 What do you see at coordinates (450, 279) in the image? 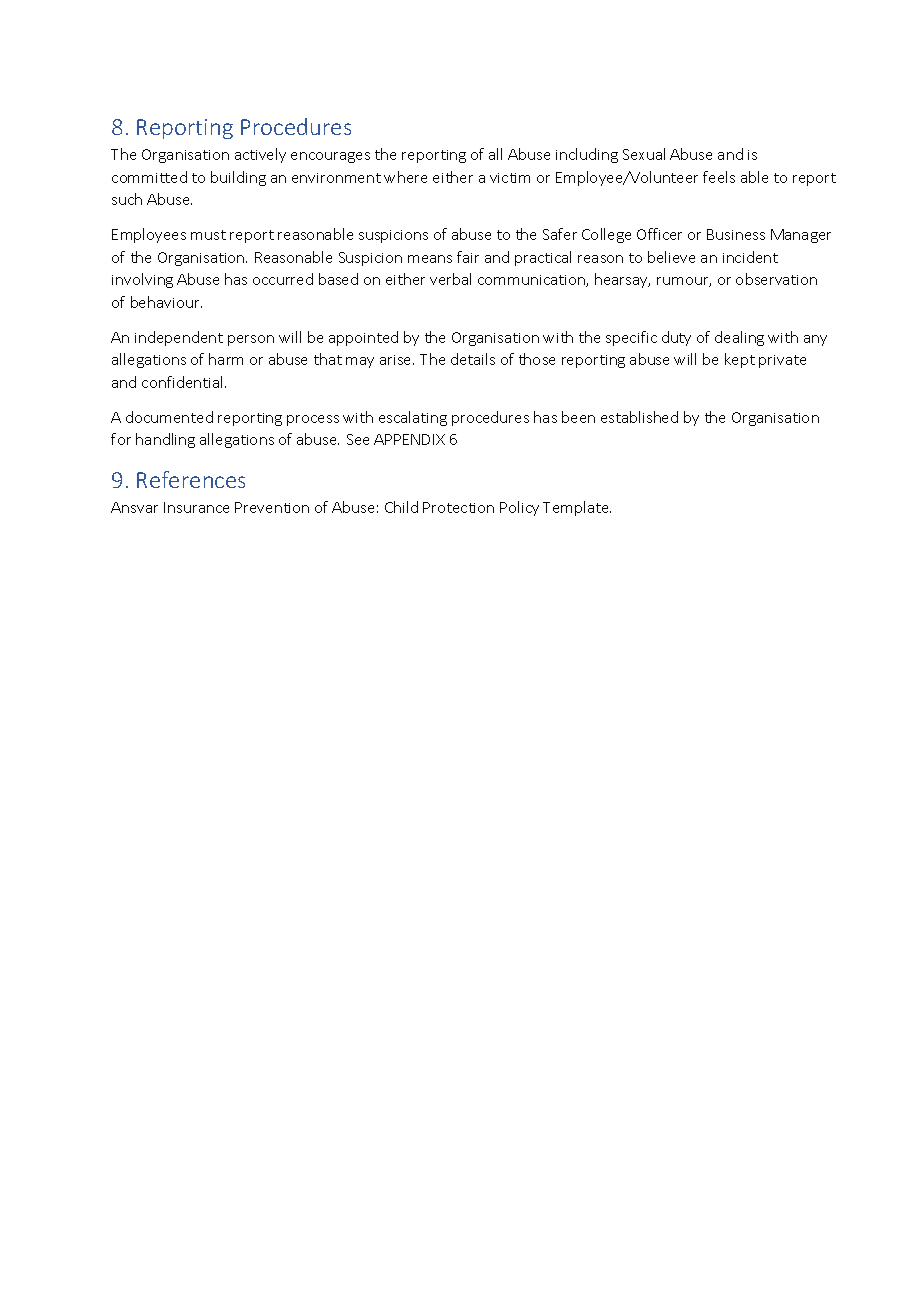
I see `verbal` at bounding box center [450, 279].
